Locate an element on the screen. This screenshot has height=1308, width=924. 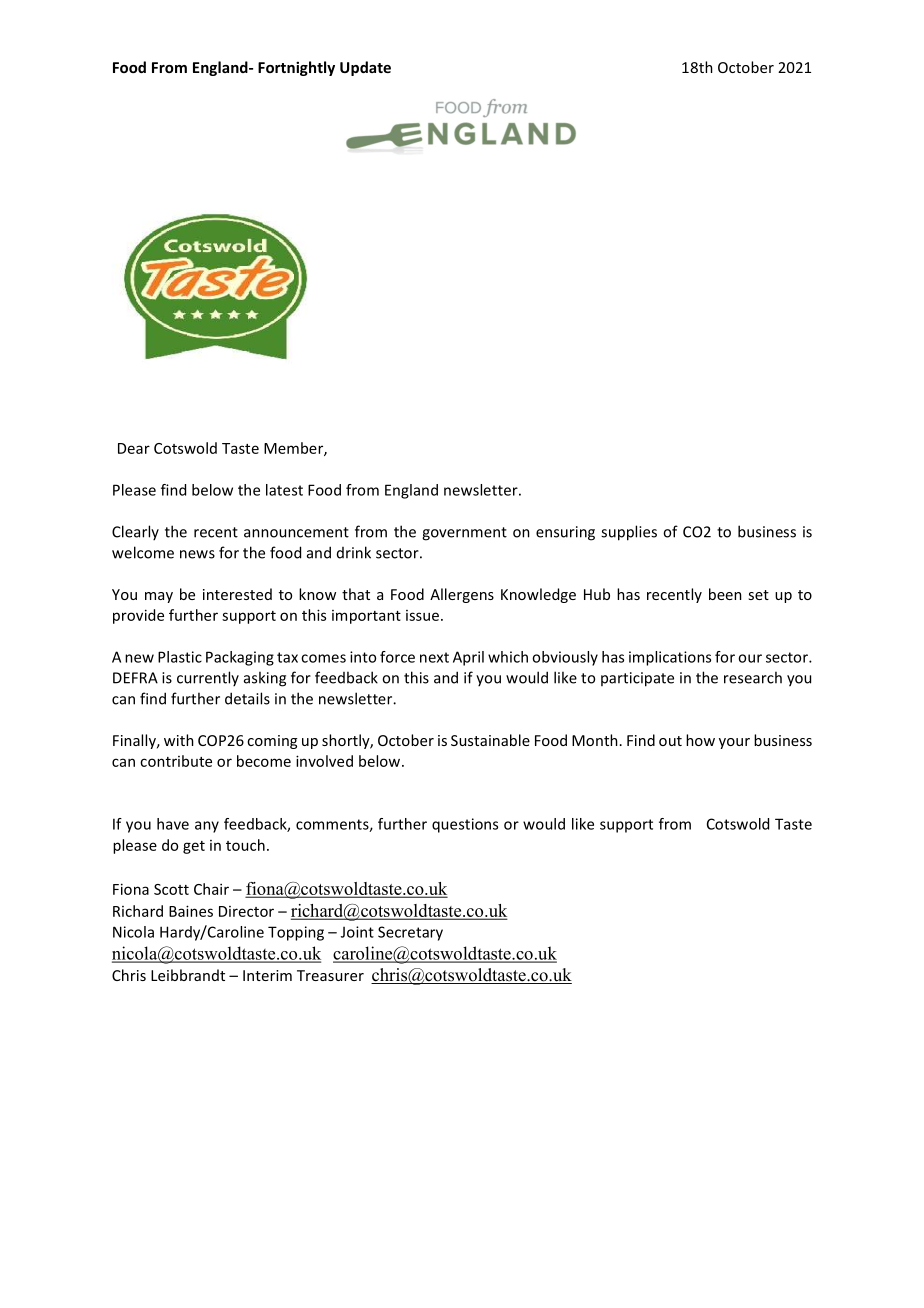
supplies is located at coordinates (629, 533).
